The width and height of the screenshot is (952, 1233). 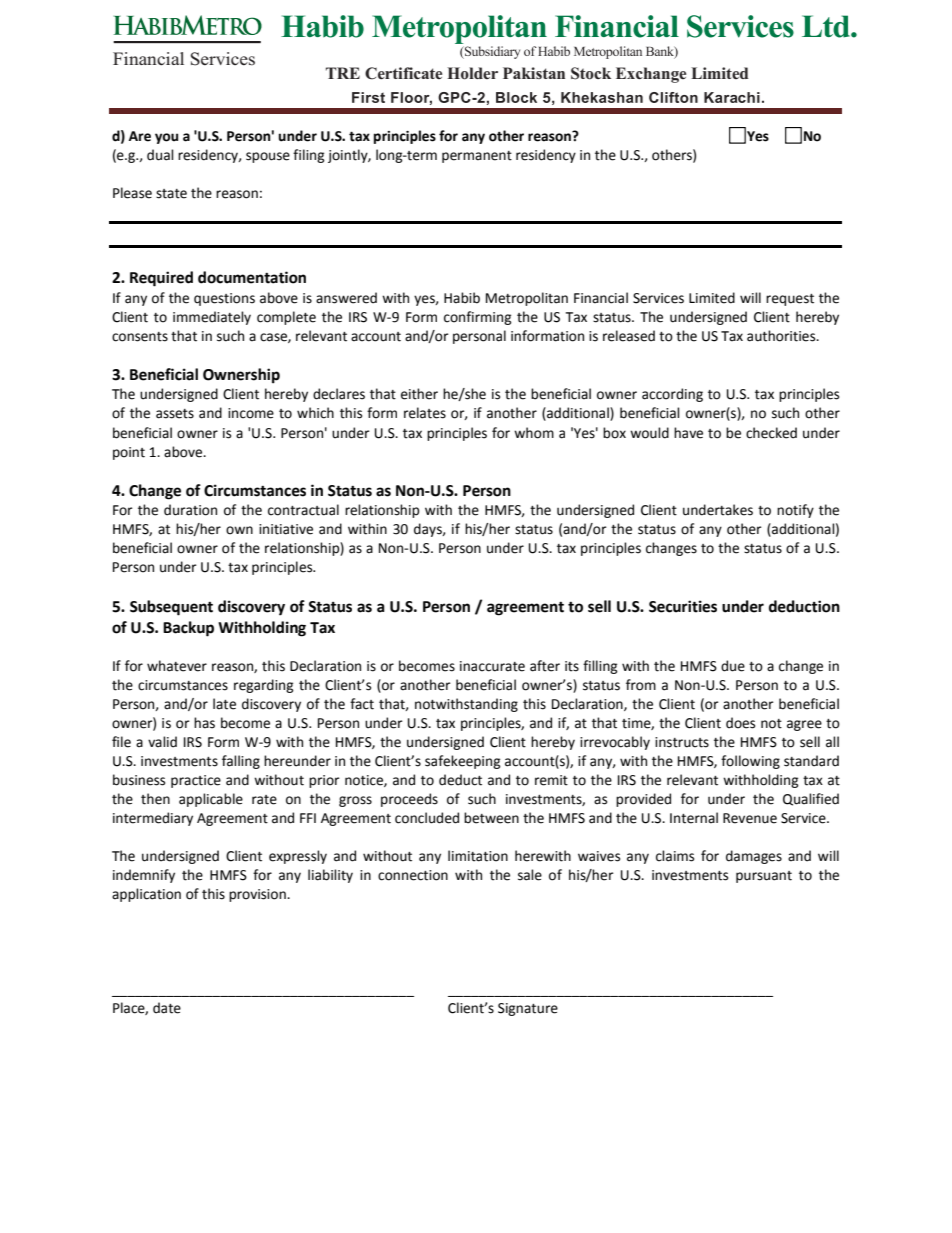 I want to click on after, so click(x=545, y=666).
